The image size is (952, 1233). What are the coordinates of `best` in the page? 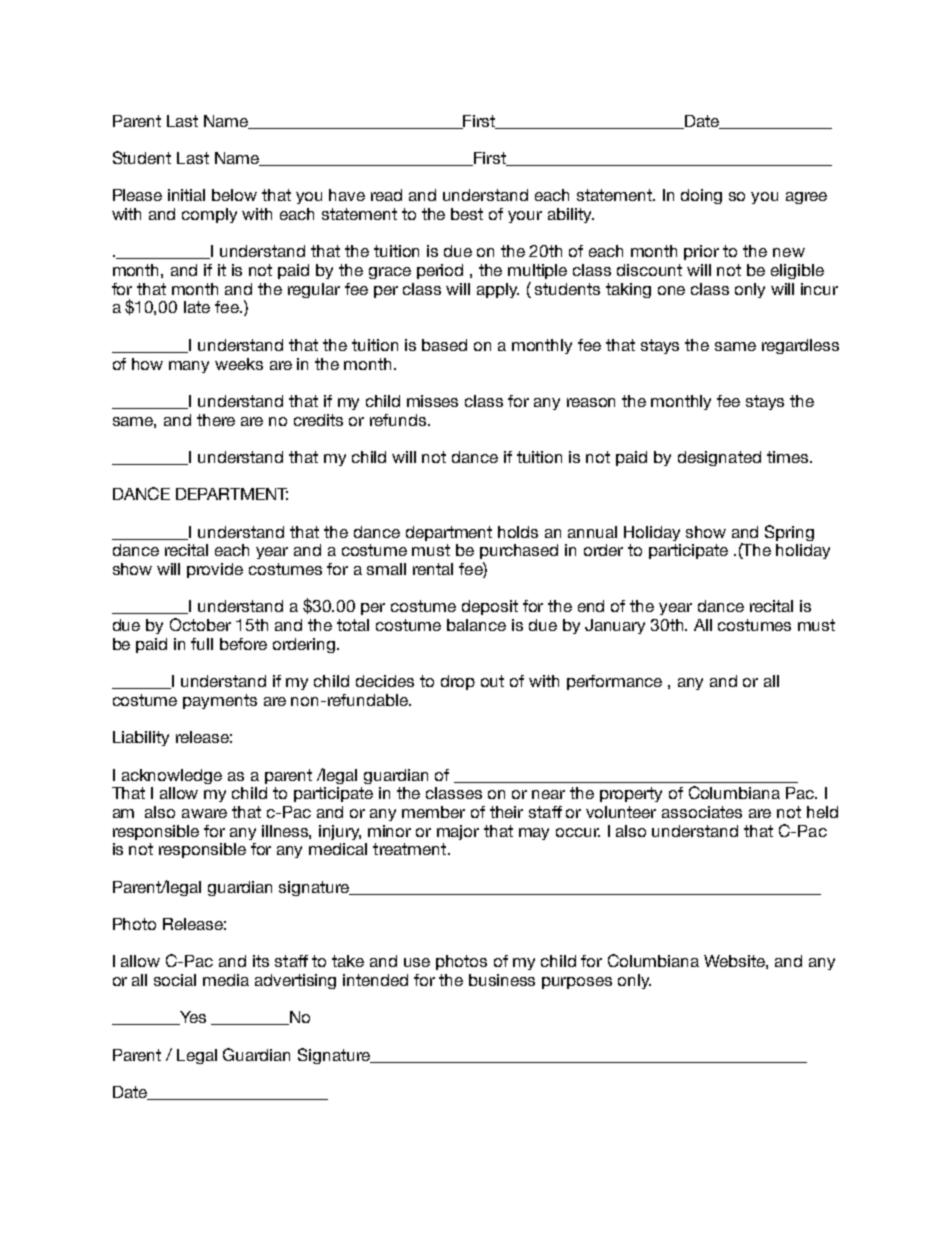 It's located at (467, 214).
